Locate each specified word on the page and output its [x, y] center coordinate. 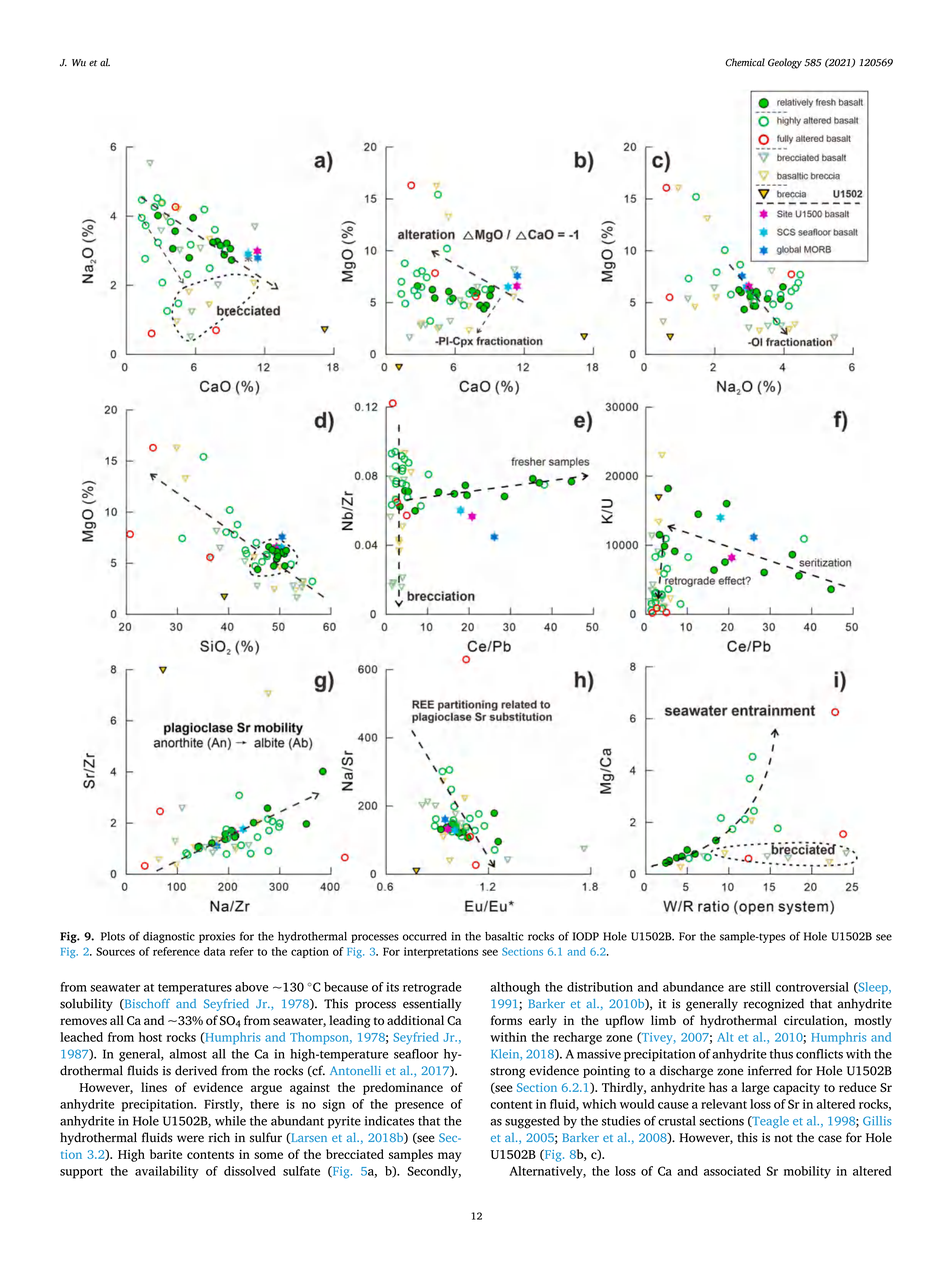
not [783, 1138]
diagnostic [169, 937]
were [190, 1139]
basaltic [504, 936]
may [449, 1157]
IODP [586, 936]
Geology [785, 63]
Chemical [745, 62]
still [760, 987]
